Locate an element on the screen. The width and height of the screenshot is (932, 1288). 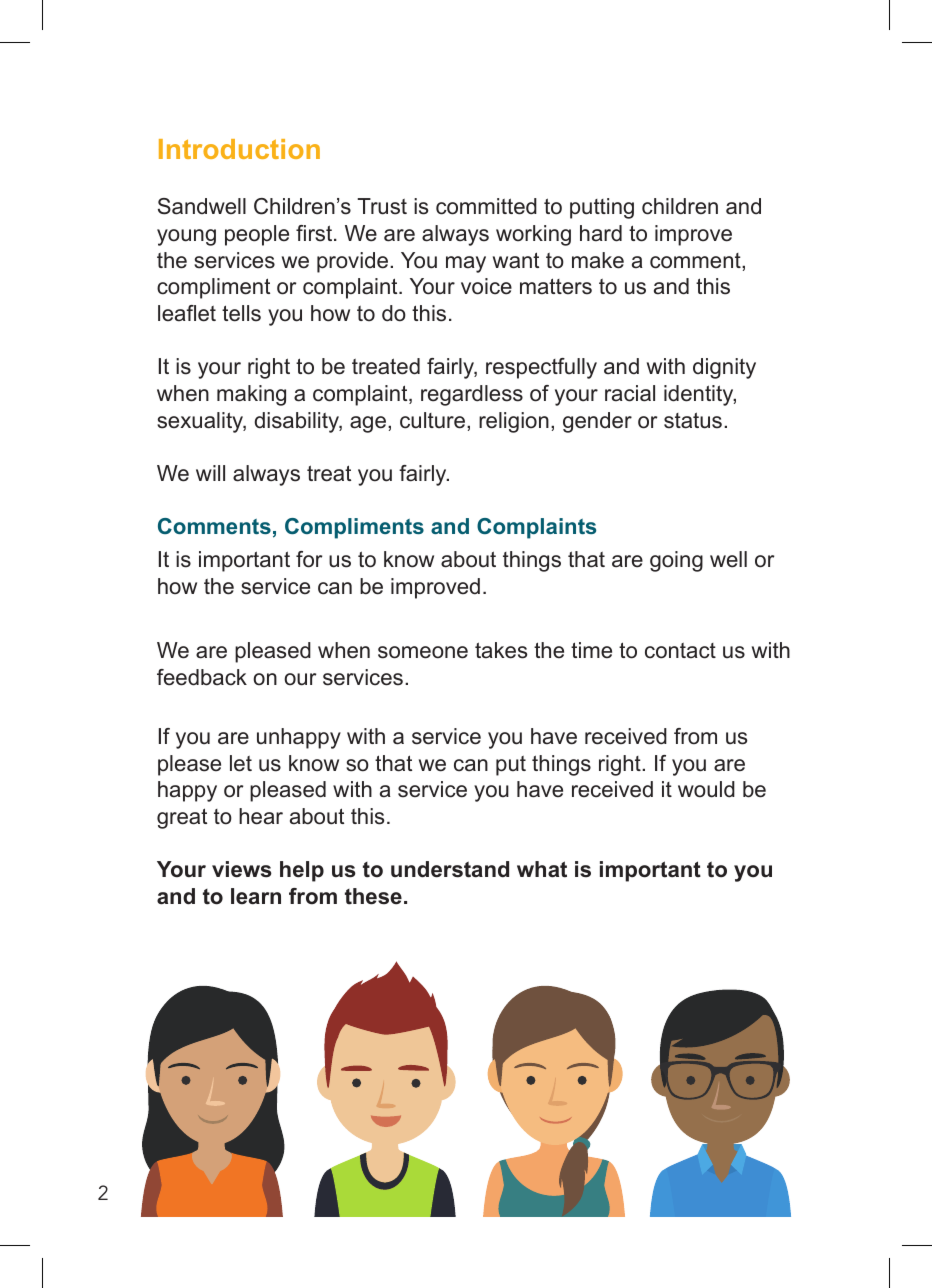
going is located at coordinates (676, 561).
